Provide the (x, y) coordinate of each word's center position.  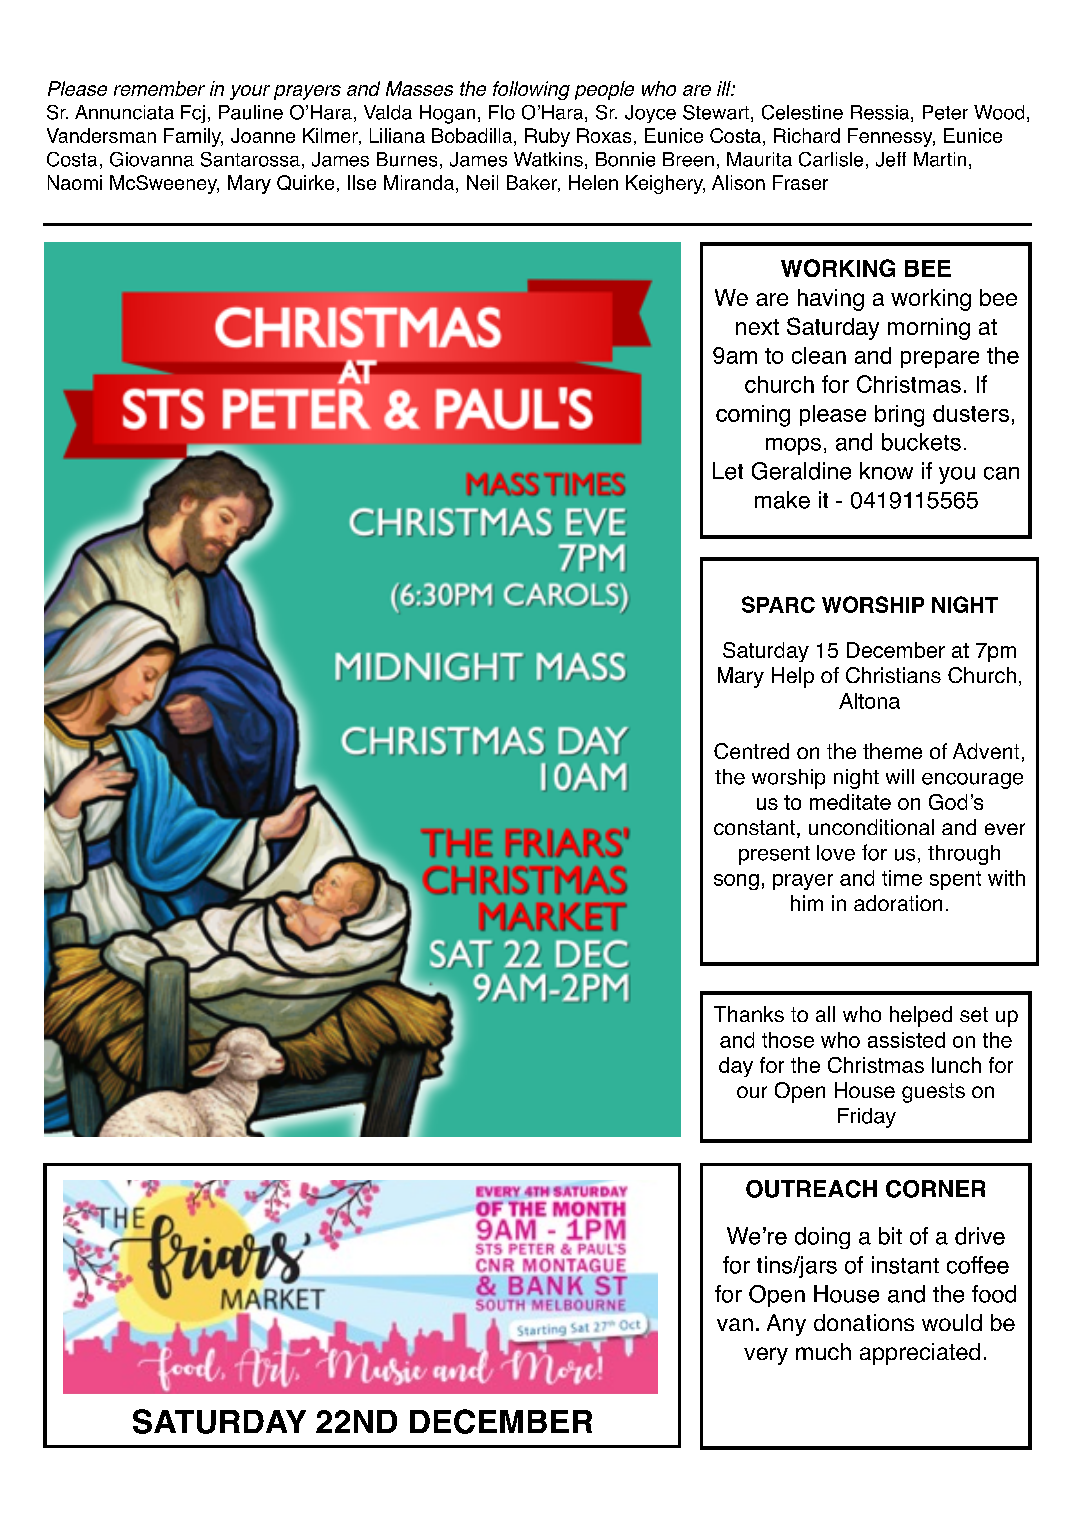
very (766, 1356)
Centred (751, 751)
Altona (869, 701)
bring (899, 416)
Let (728, 471)
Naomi (75, 182)
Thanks (749, 1014)
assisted (906, 1040)
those (788, 1040)
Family (193, 137)
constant (754, 827)
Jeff (891, 159)
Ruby (547, 137)
